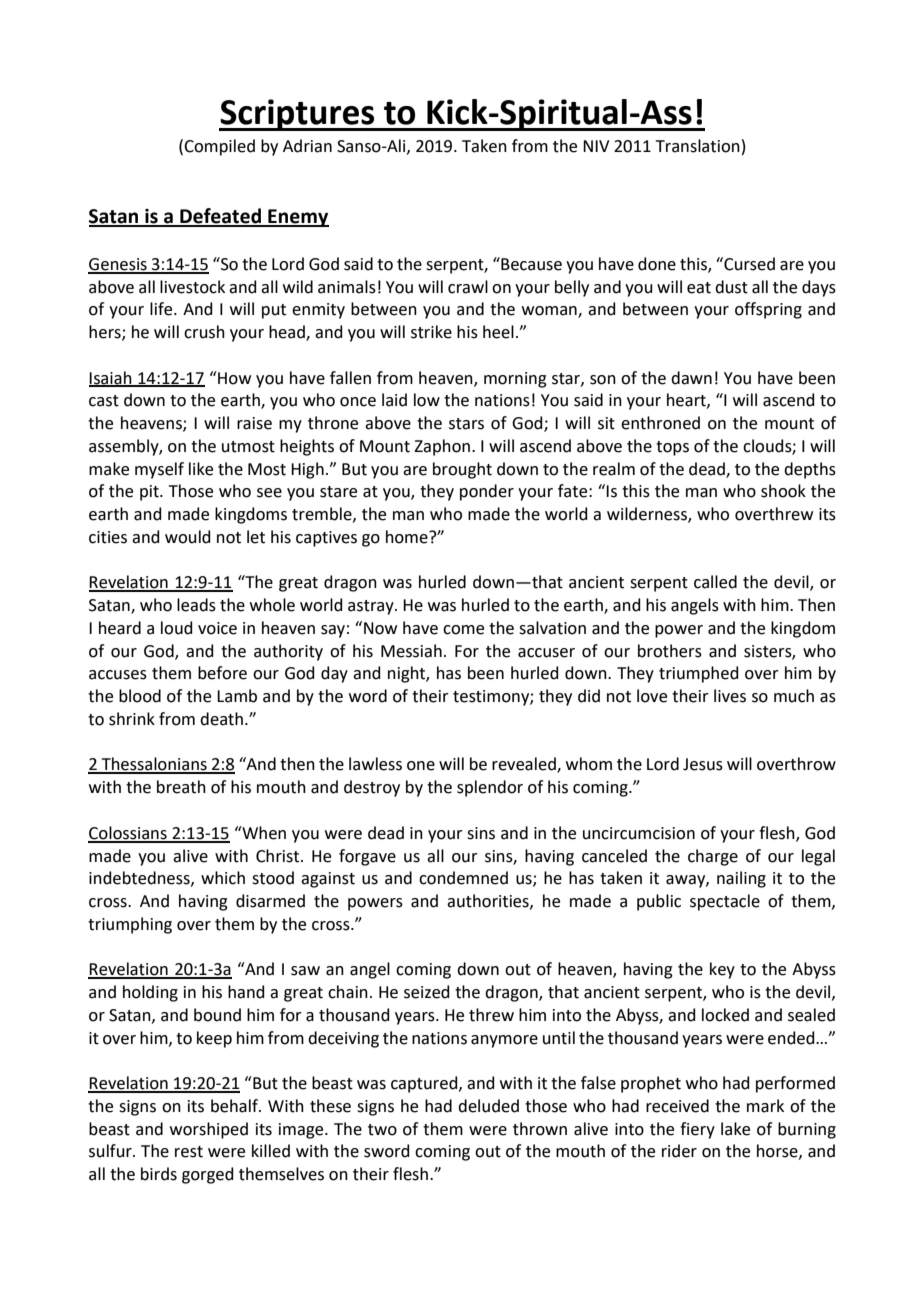 Image resolution: width=924 pixels, height=1308 pixels. I want to click on breath, so click(181, 787).
